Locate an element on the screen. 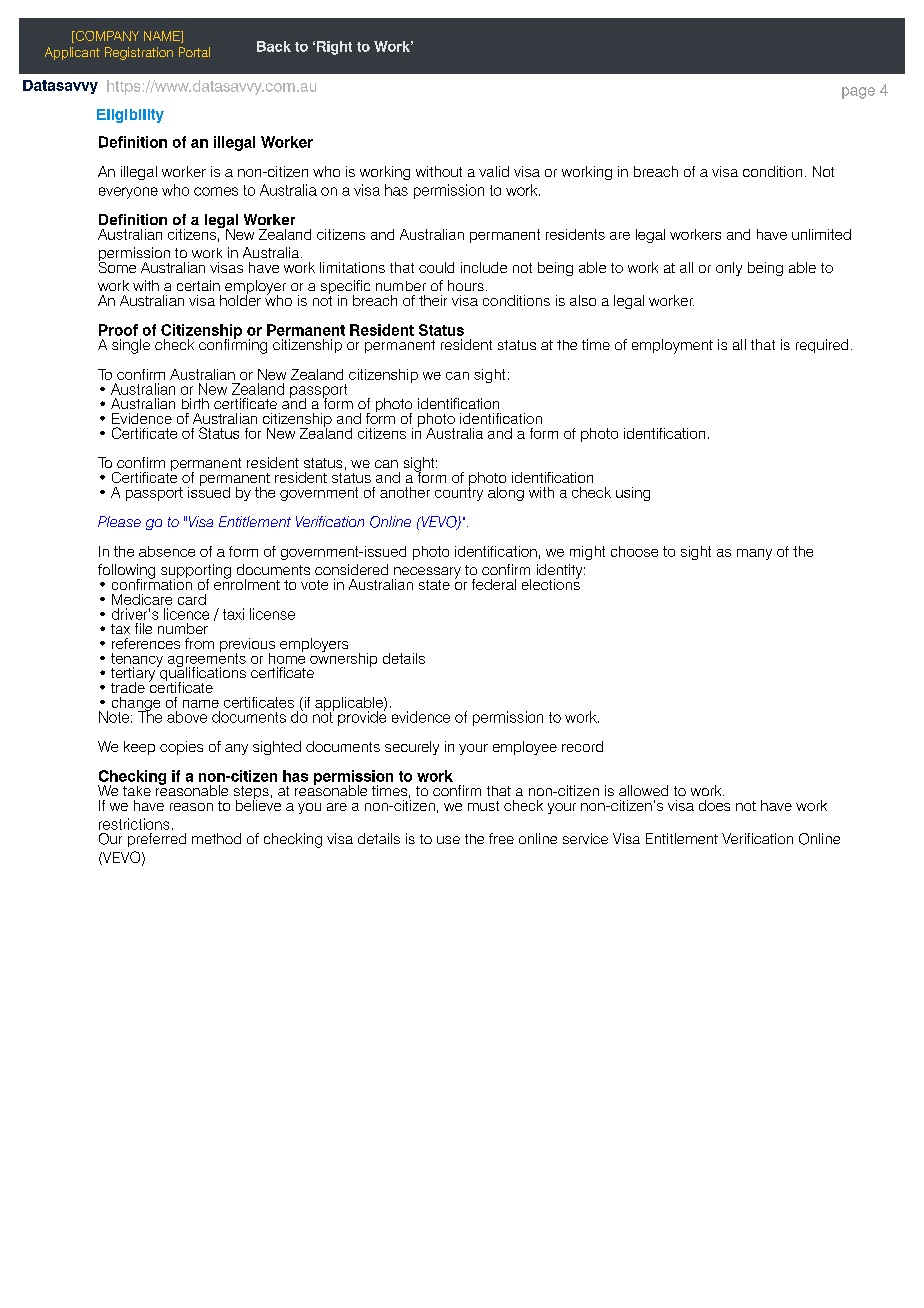 The image size is (924, 1308). absence is located at coordinates (167, 551).
